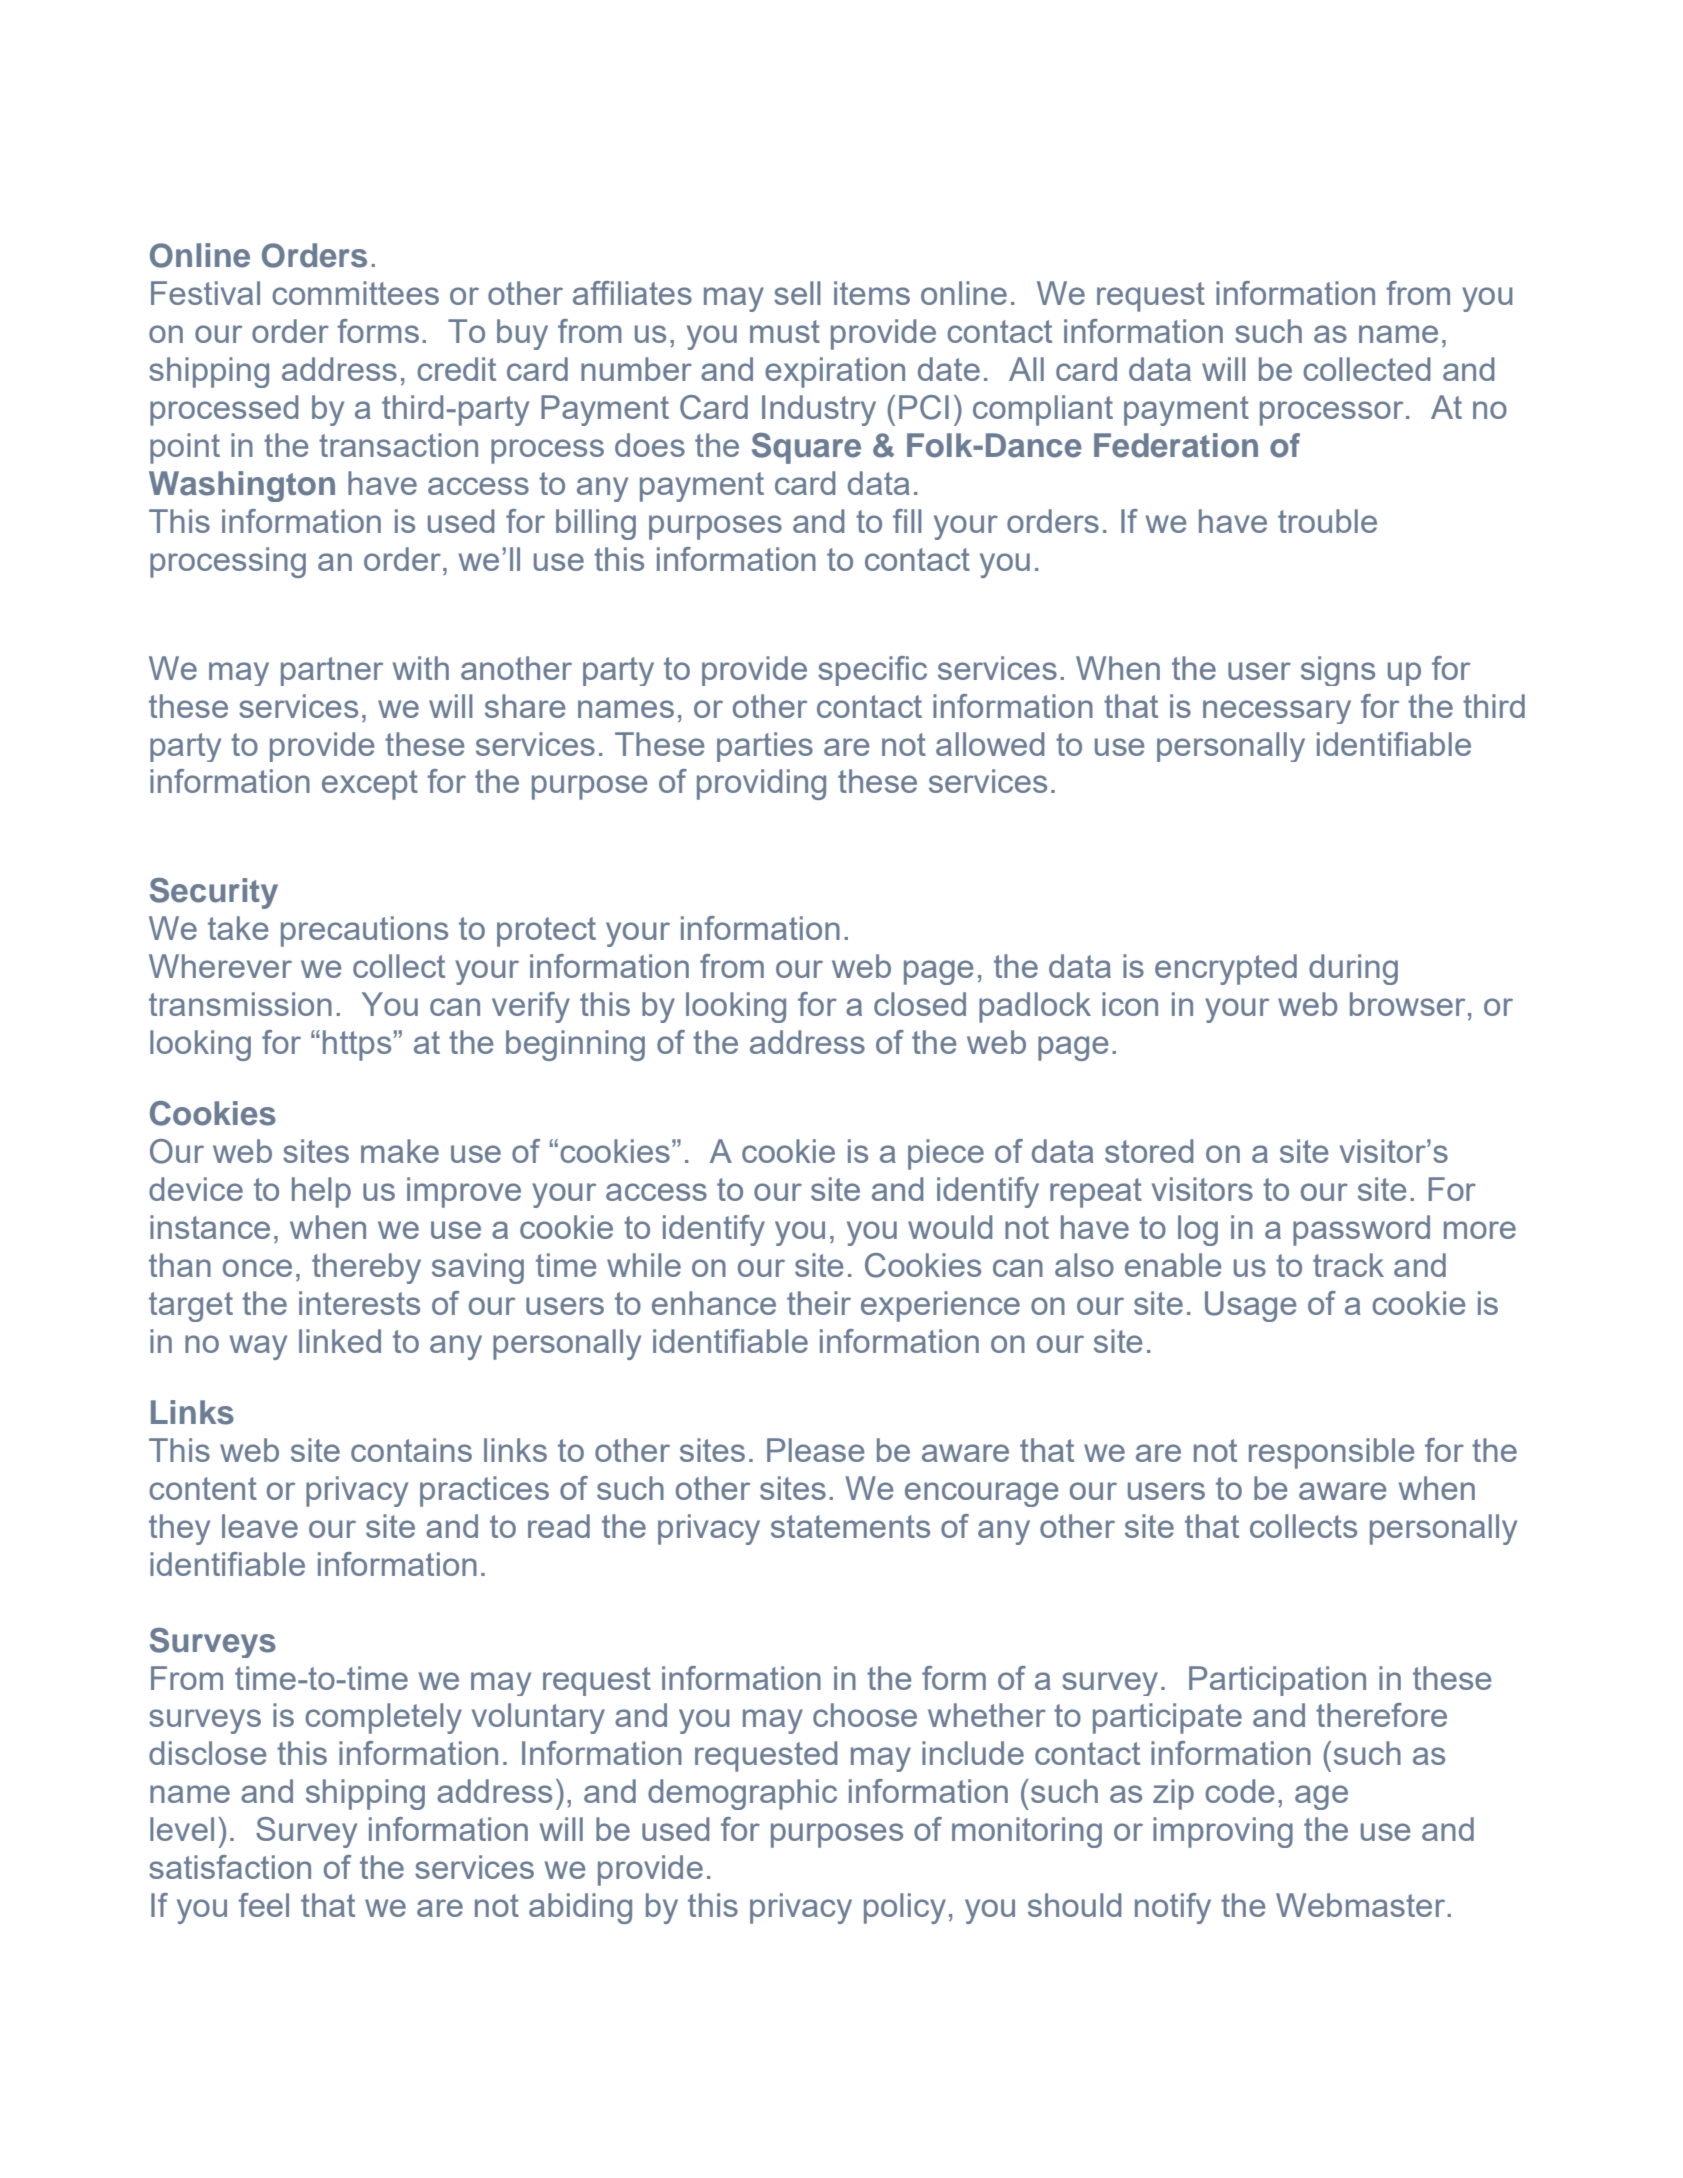 This screenshot has width=1683, height=2178. What do you see at coordinates (1176, 445) in the screenshot?
I see `Federation` at bounding box center [1176, 445].
